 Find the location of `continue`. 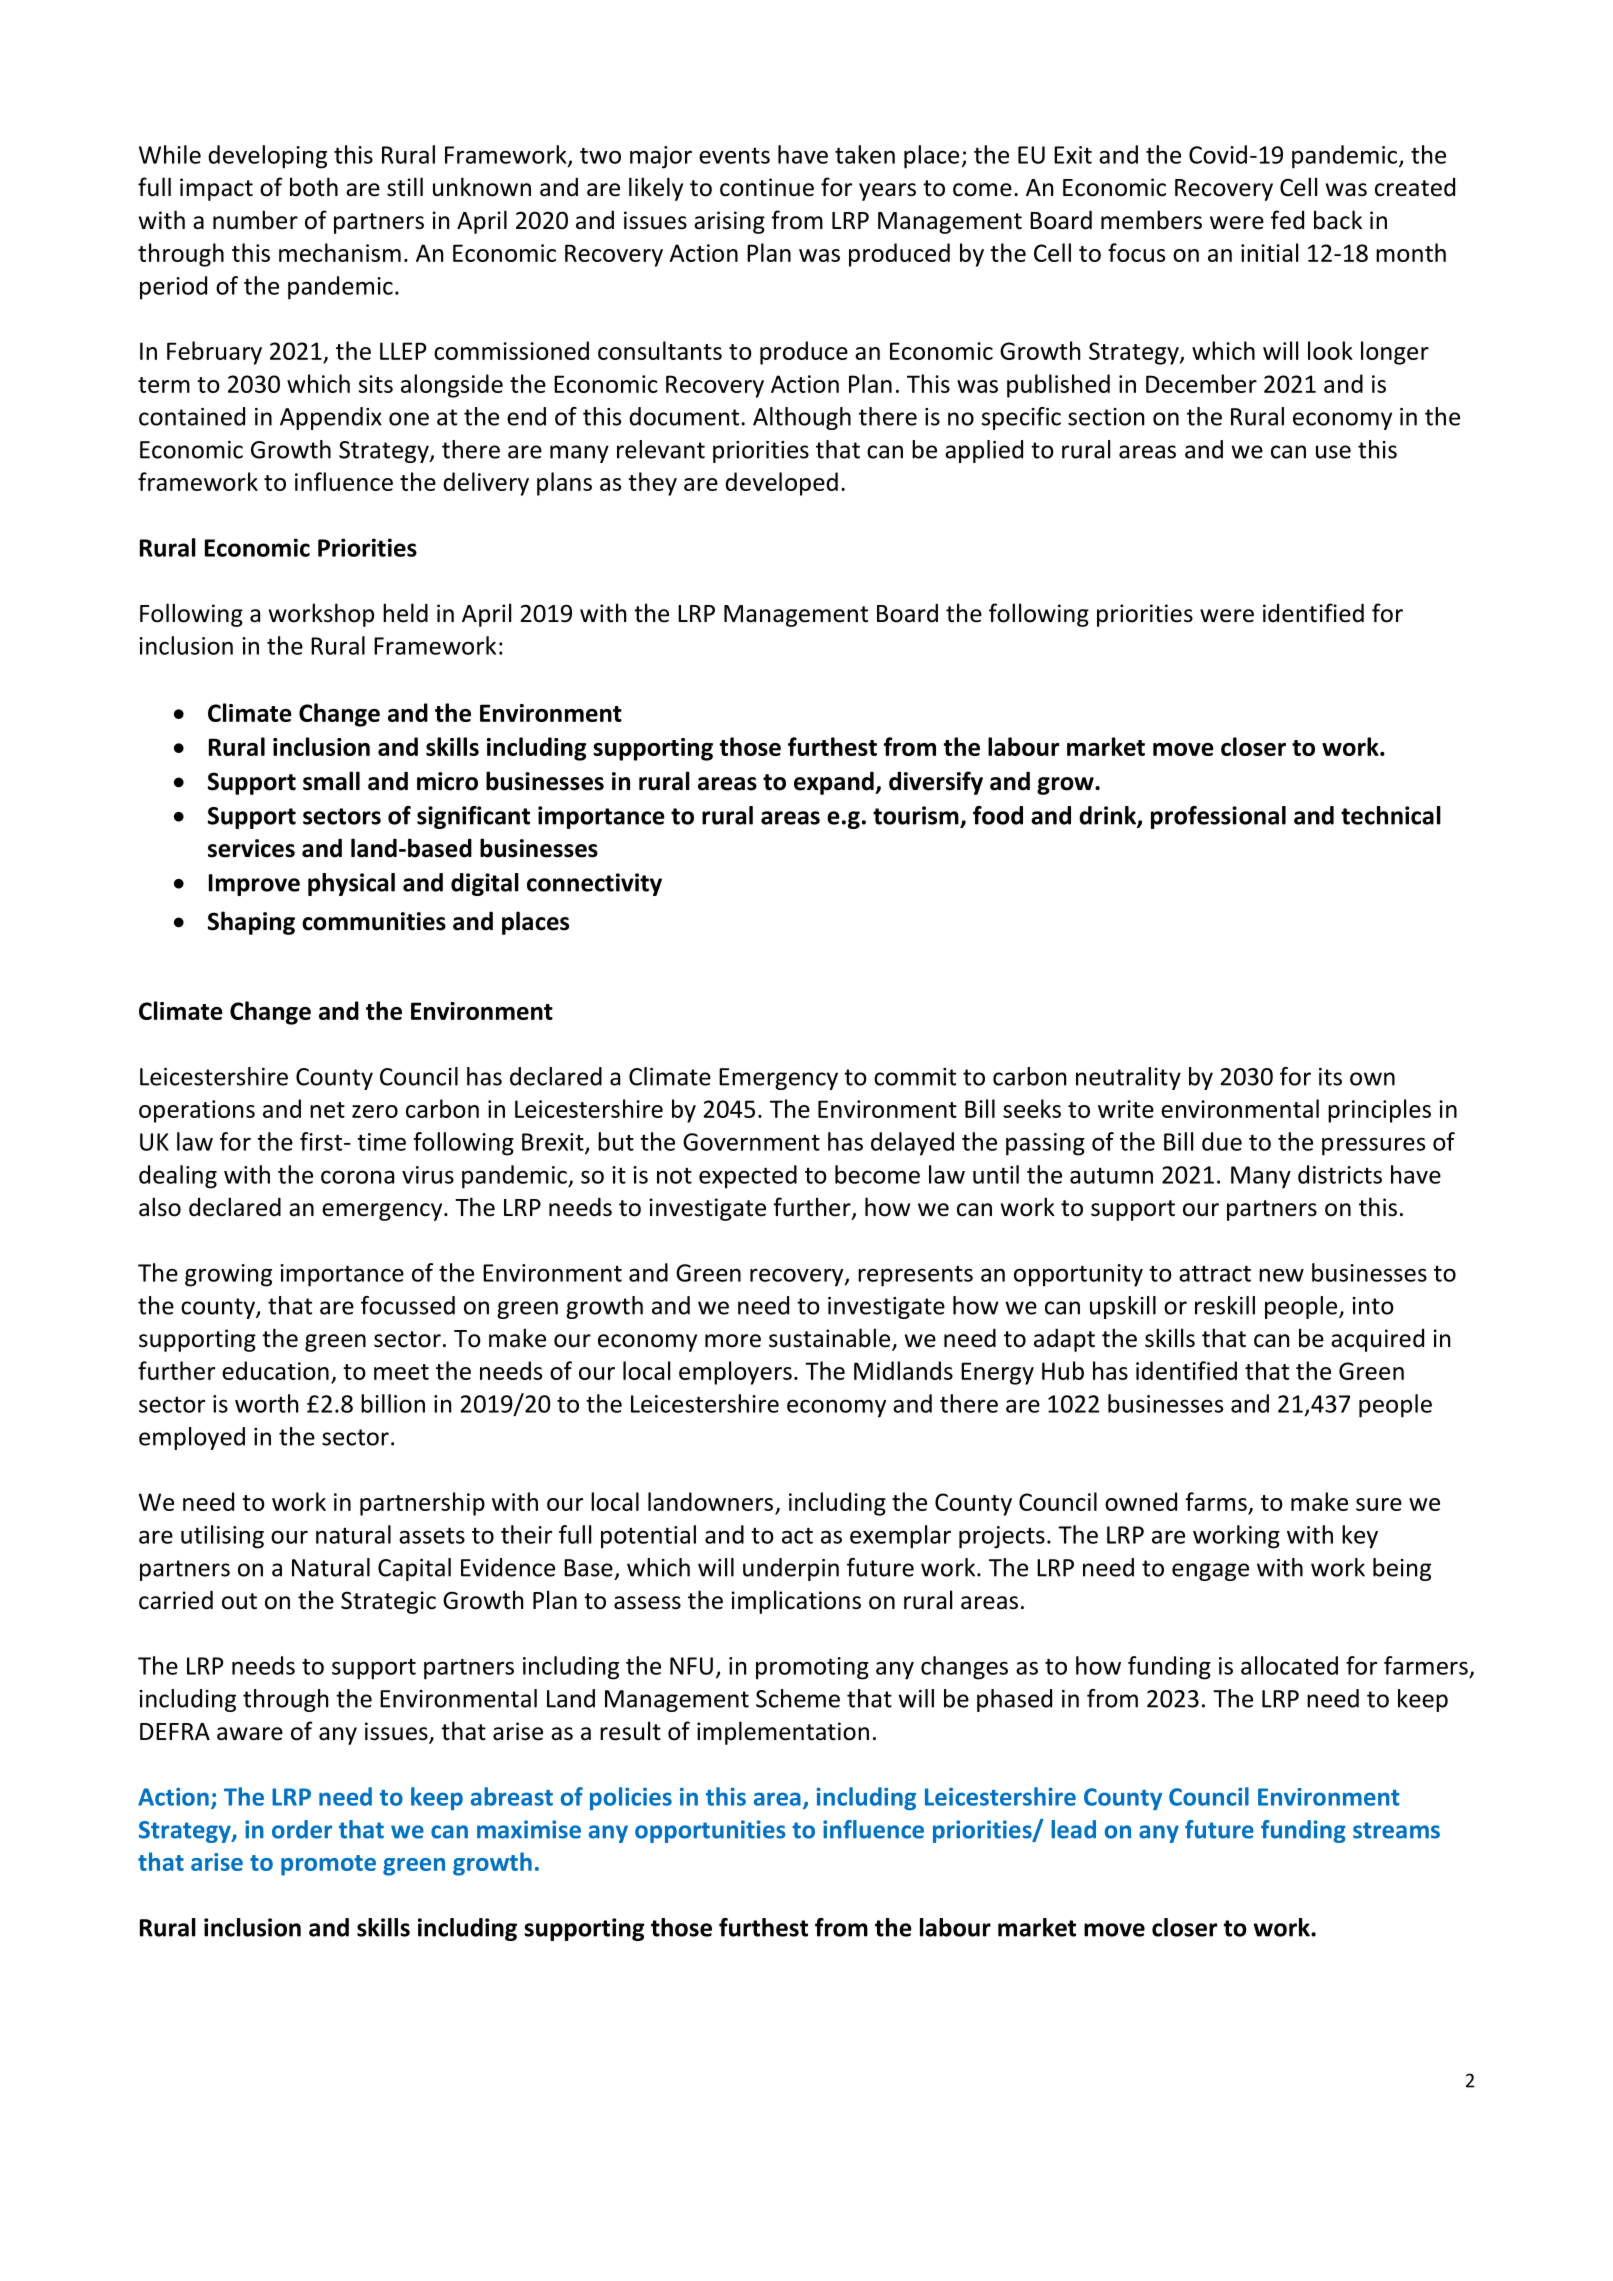

continue is located at coordinates (767, 187).
